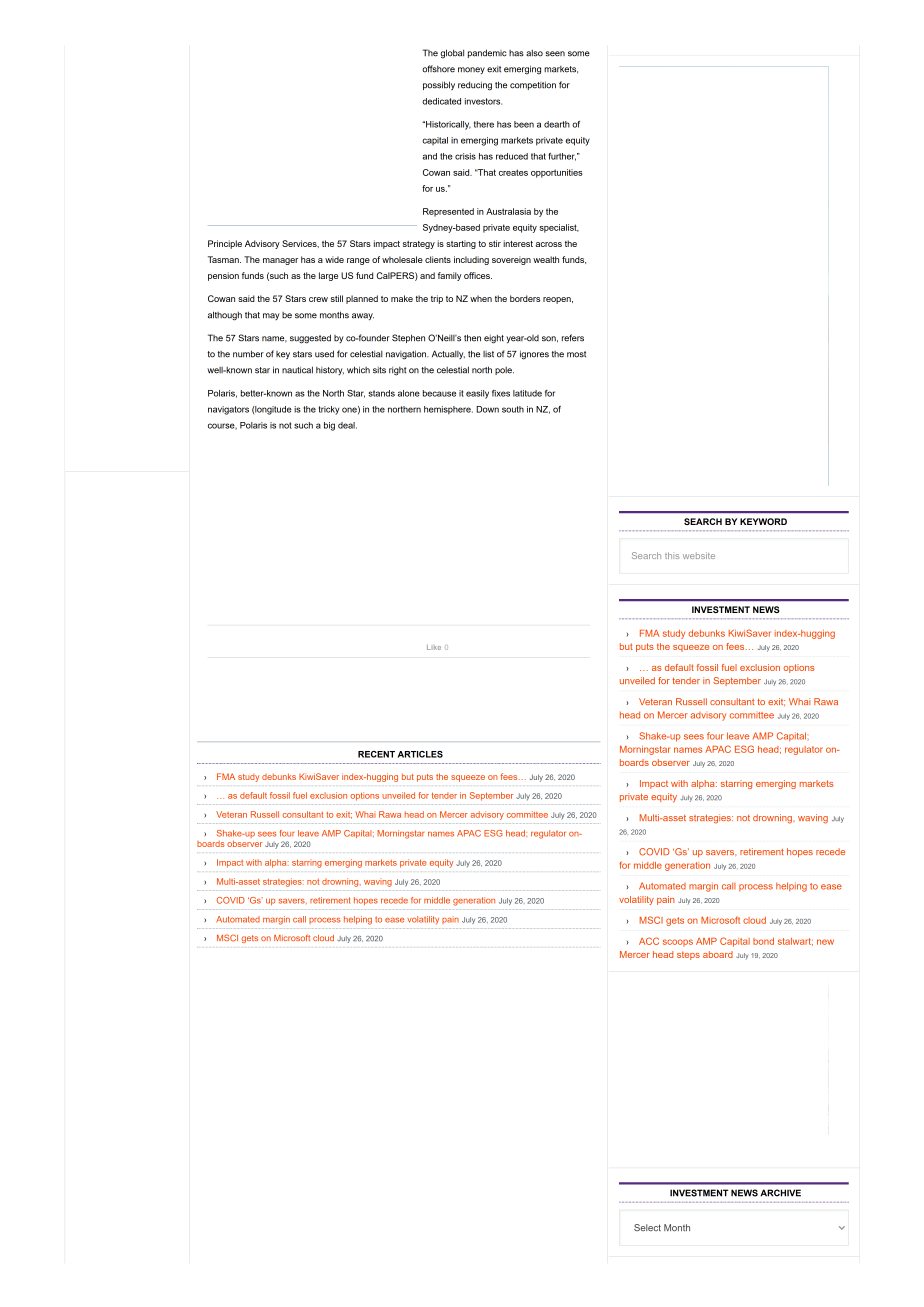 Image resolution: width=924 pixels, height=1307 pixels. I want to click on investors, so click(483, 101).
